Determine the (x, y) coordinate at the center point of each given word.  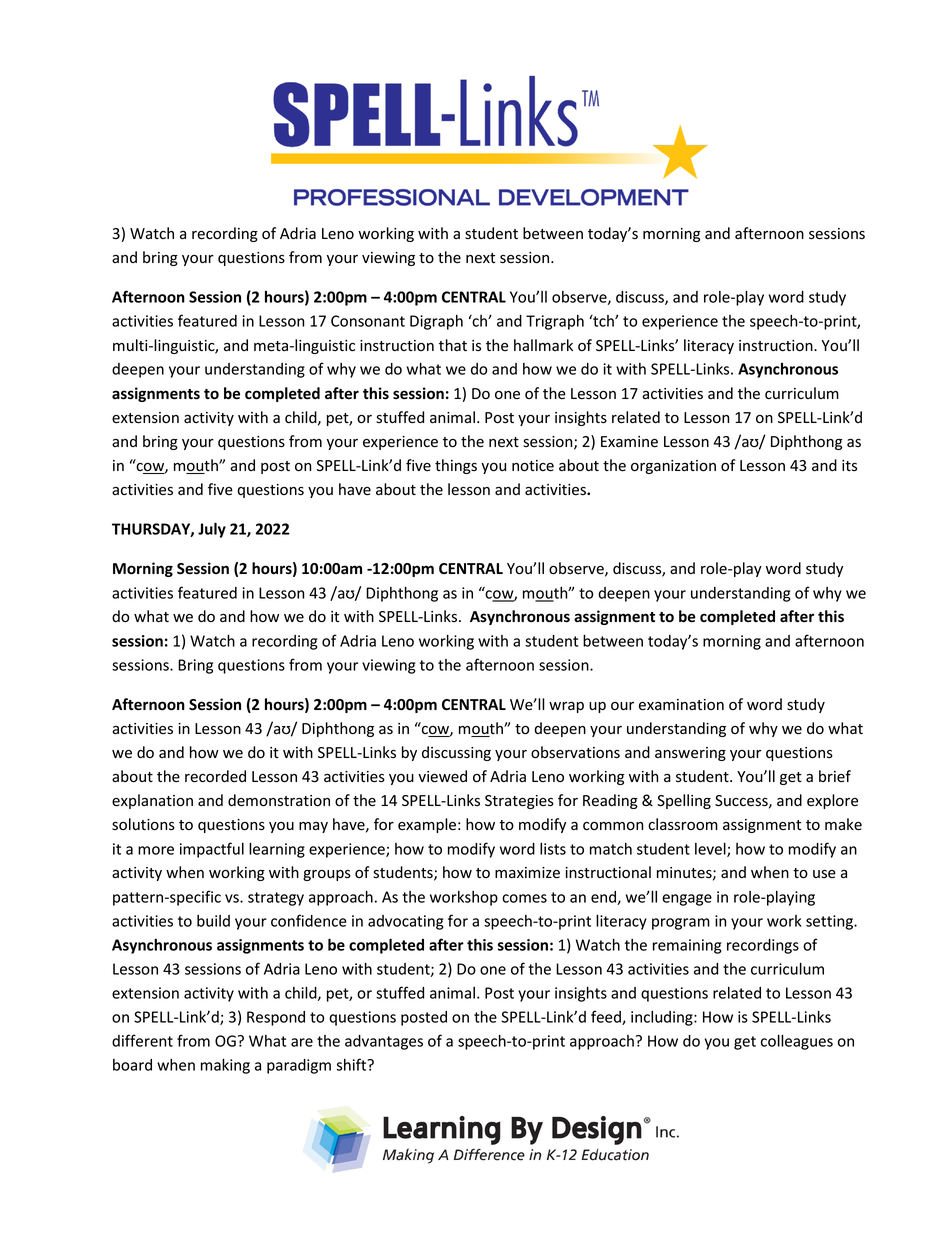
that (453, 345)
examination (681, 705)
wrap (566, 707)
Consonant (368, 321)
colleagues (797, 1042)
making (225, 1066)
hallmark (543, 345)
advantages (384, 1042)
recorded (215, 776)
